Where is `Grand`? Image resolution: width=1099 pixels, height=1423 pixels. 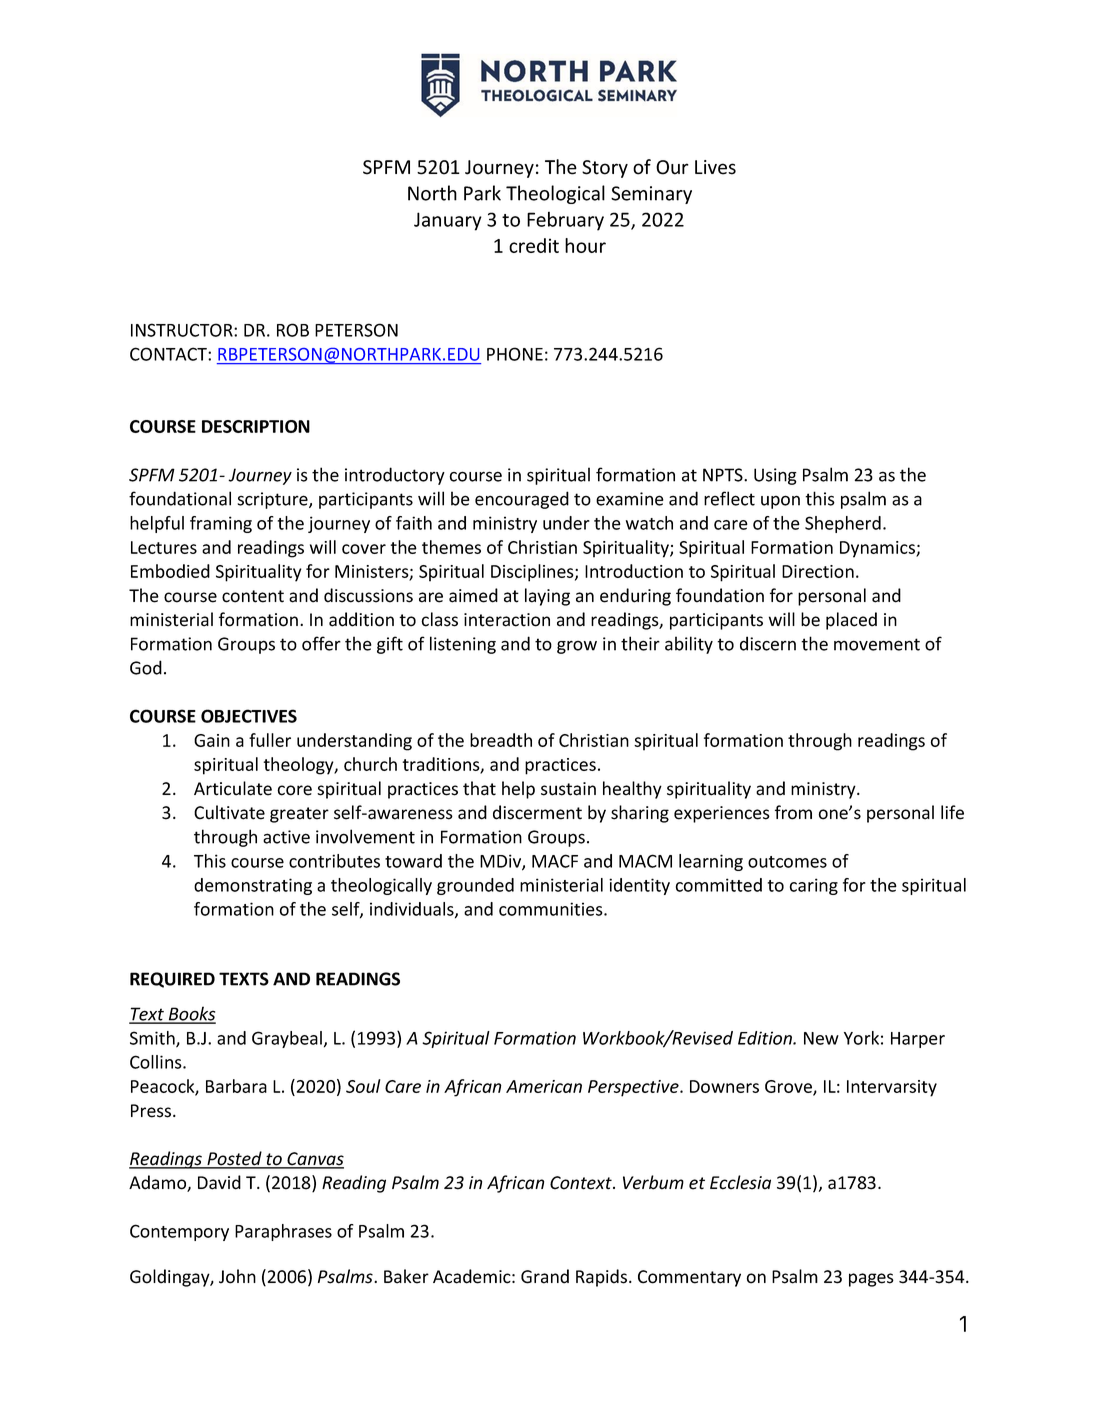
Grand is located at coordinates (545, 1276).
